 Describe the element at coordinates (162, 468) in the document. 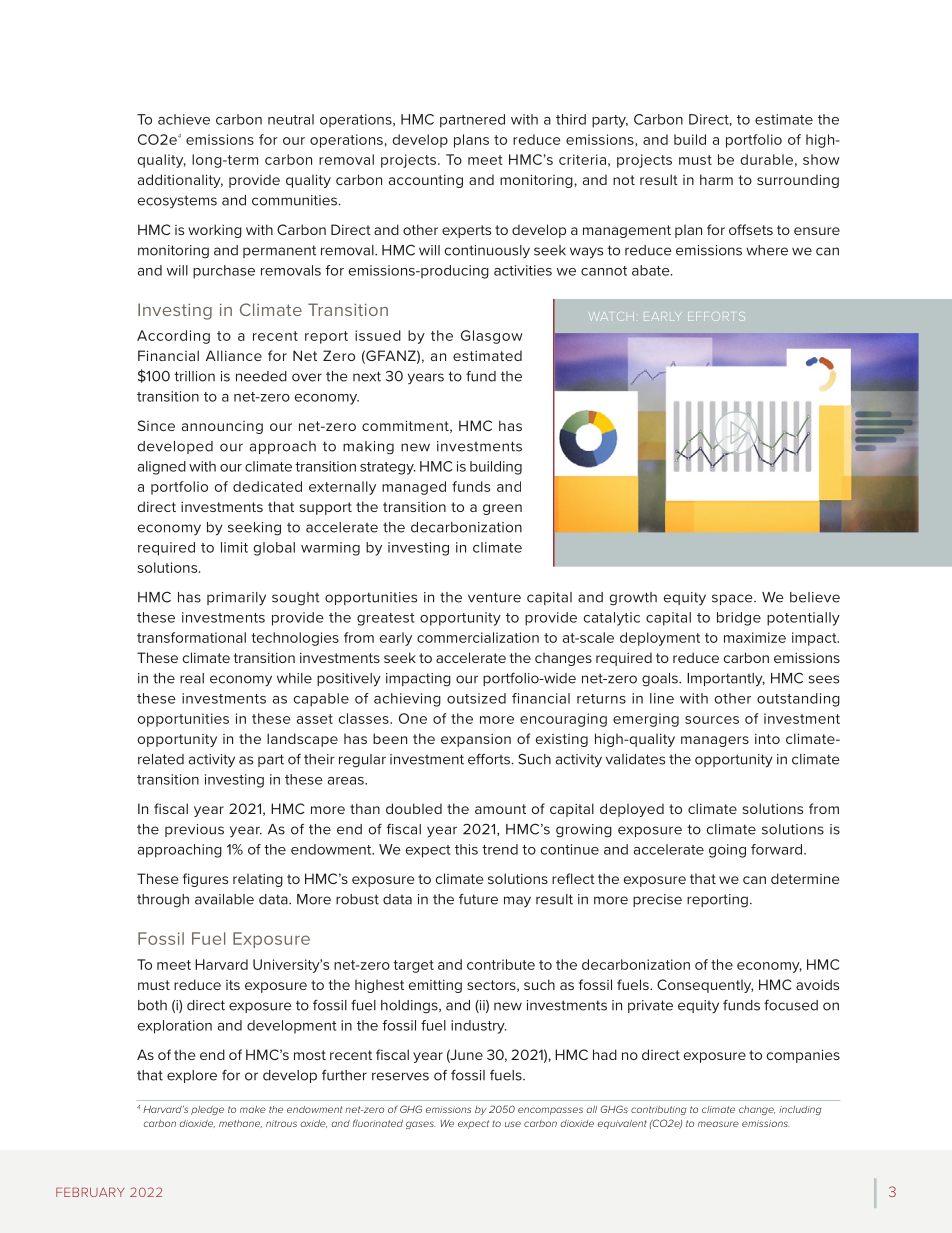

I see `aligned` at that location.
